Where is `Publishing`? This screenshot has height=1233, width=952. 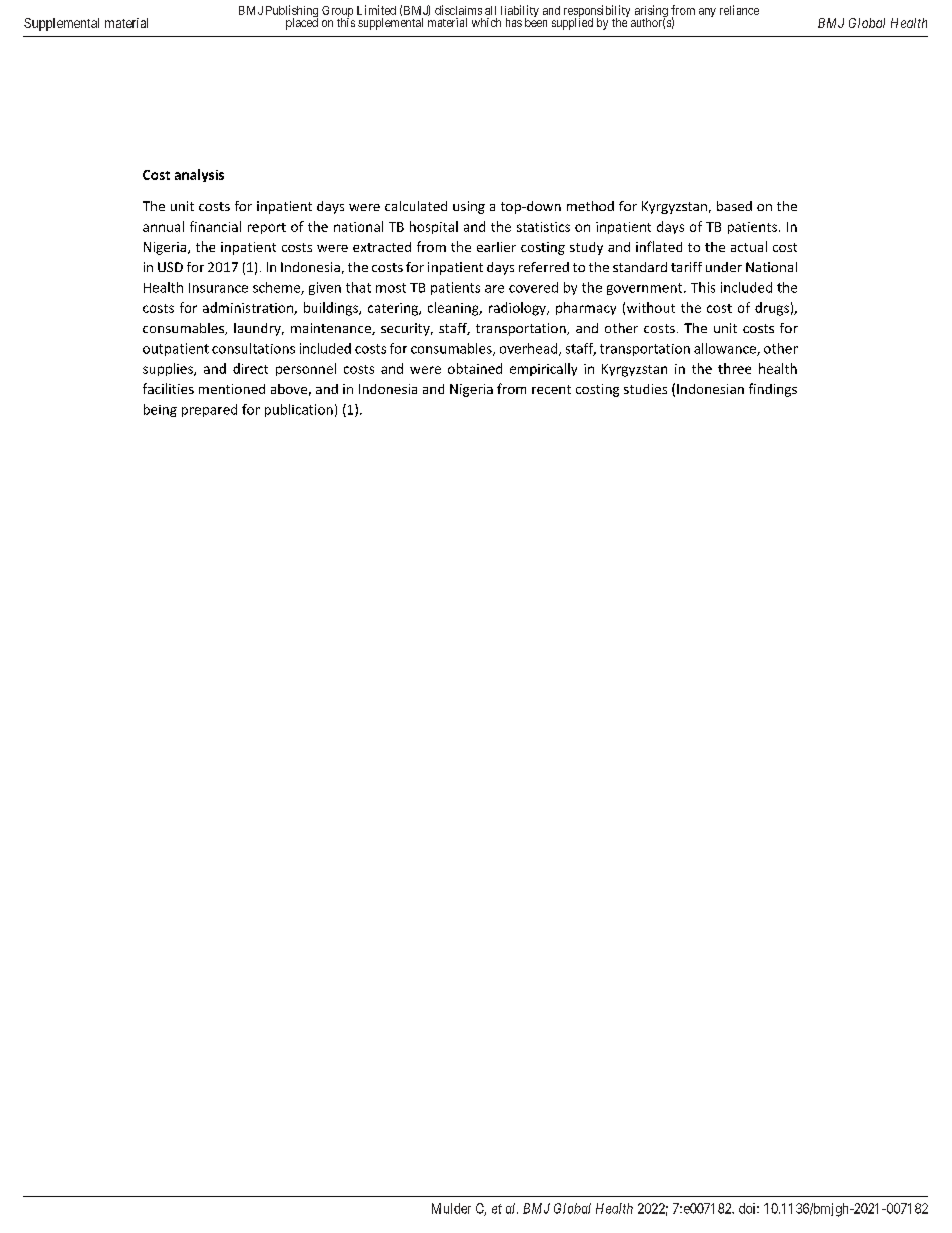
Publishing is located at coordinates (292, 12).
